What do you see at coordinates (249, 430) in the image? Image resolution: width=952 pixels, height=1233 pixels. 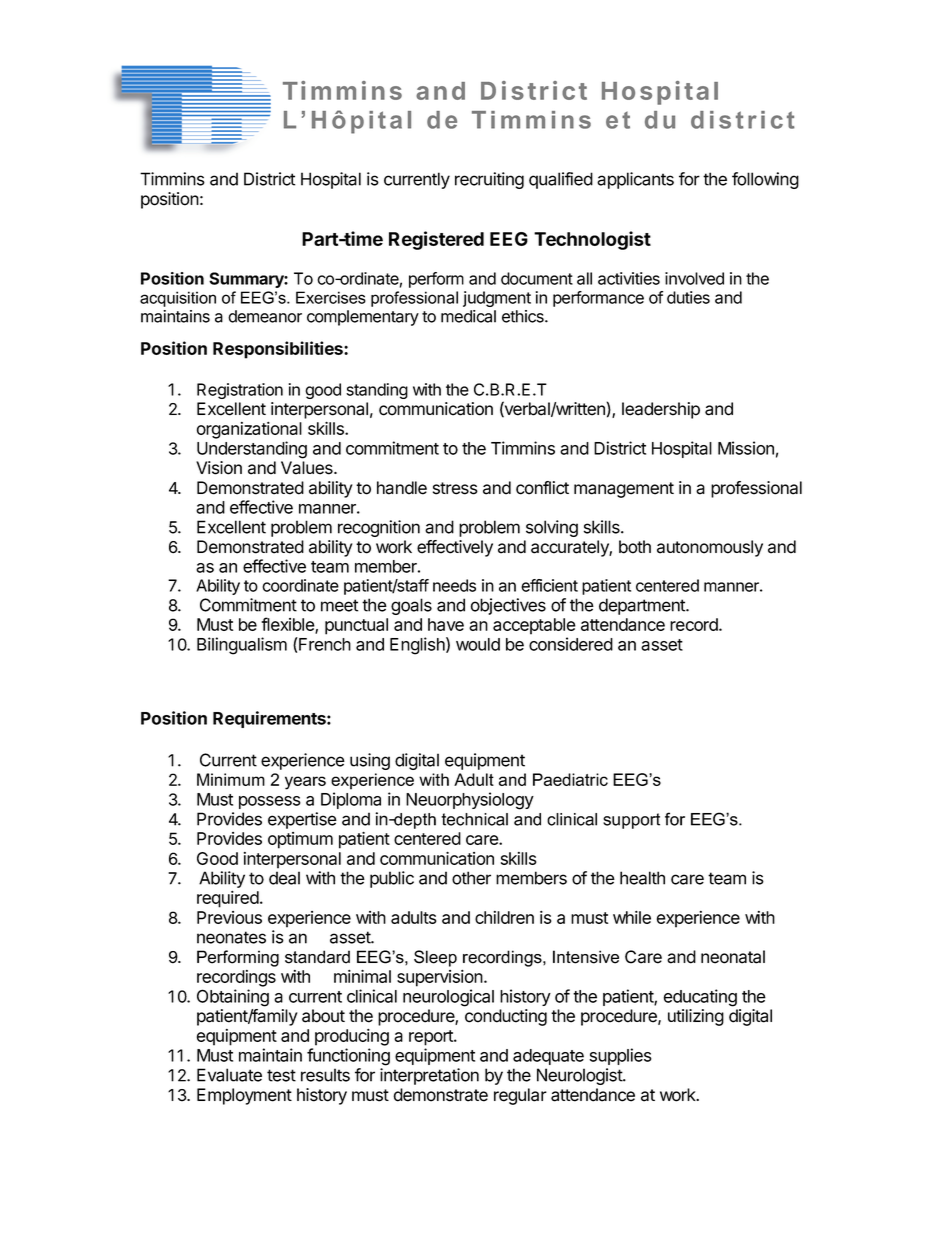 I see `organizational` at bounding box center [249, 430].
